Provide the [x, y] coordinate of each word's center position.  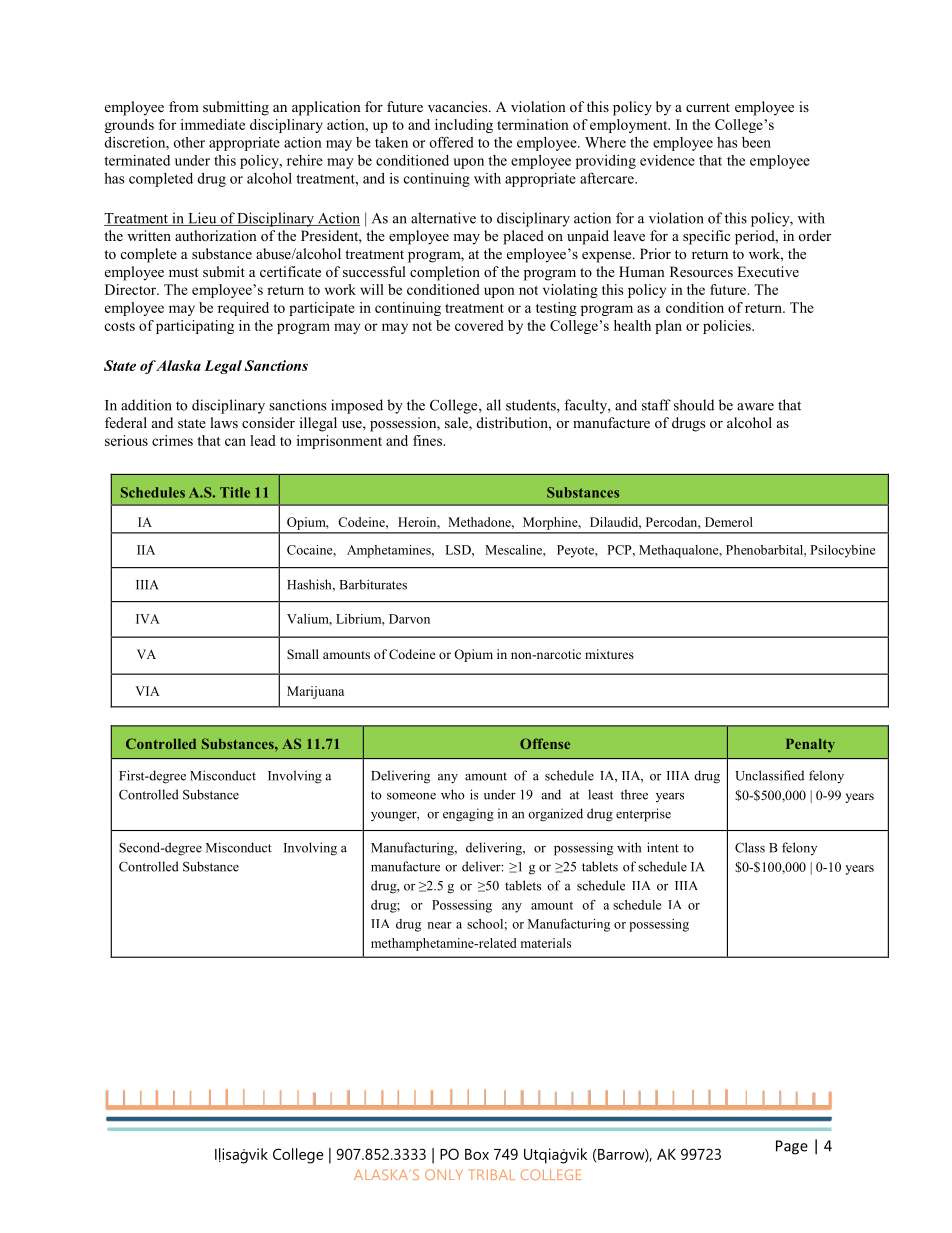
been [756, 142]
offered [452, 142]
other [189, 142]
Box [477, 1154]
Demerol [729, 522]
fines [428, 440]
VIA [147, 691]
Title [235, 492]
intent [663, 847]
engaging [468, 815]
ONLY [444, 1174]
